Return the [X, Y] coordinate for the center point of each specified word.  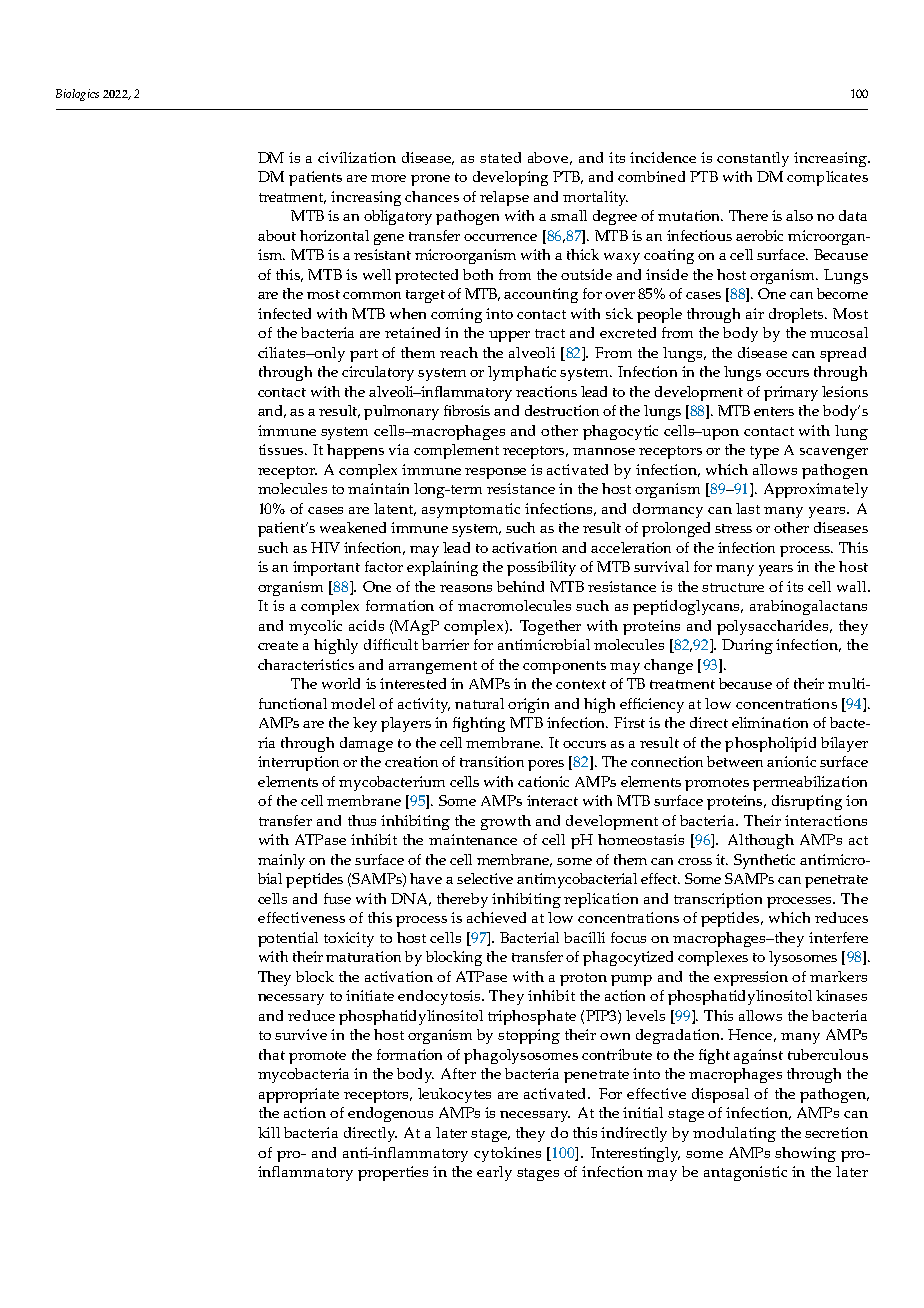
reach [459, 352]
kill [269, 1132]
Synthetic [764, 861]
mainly [281, 861]
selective [485, 878]
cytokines [507, 1154]
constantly [753, 159]
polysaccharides [774, 627]
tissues [282, 449]
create [278, 645]
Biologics [77, 95]
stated [500, 157]
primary [791, 393]
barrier [445, 644]
